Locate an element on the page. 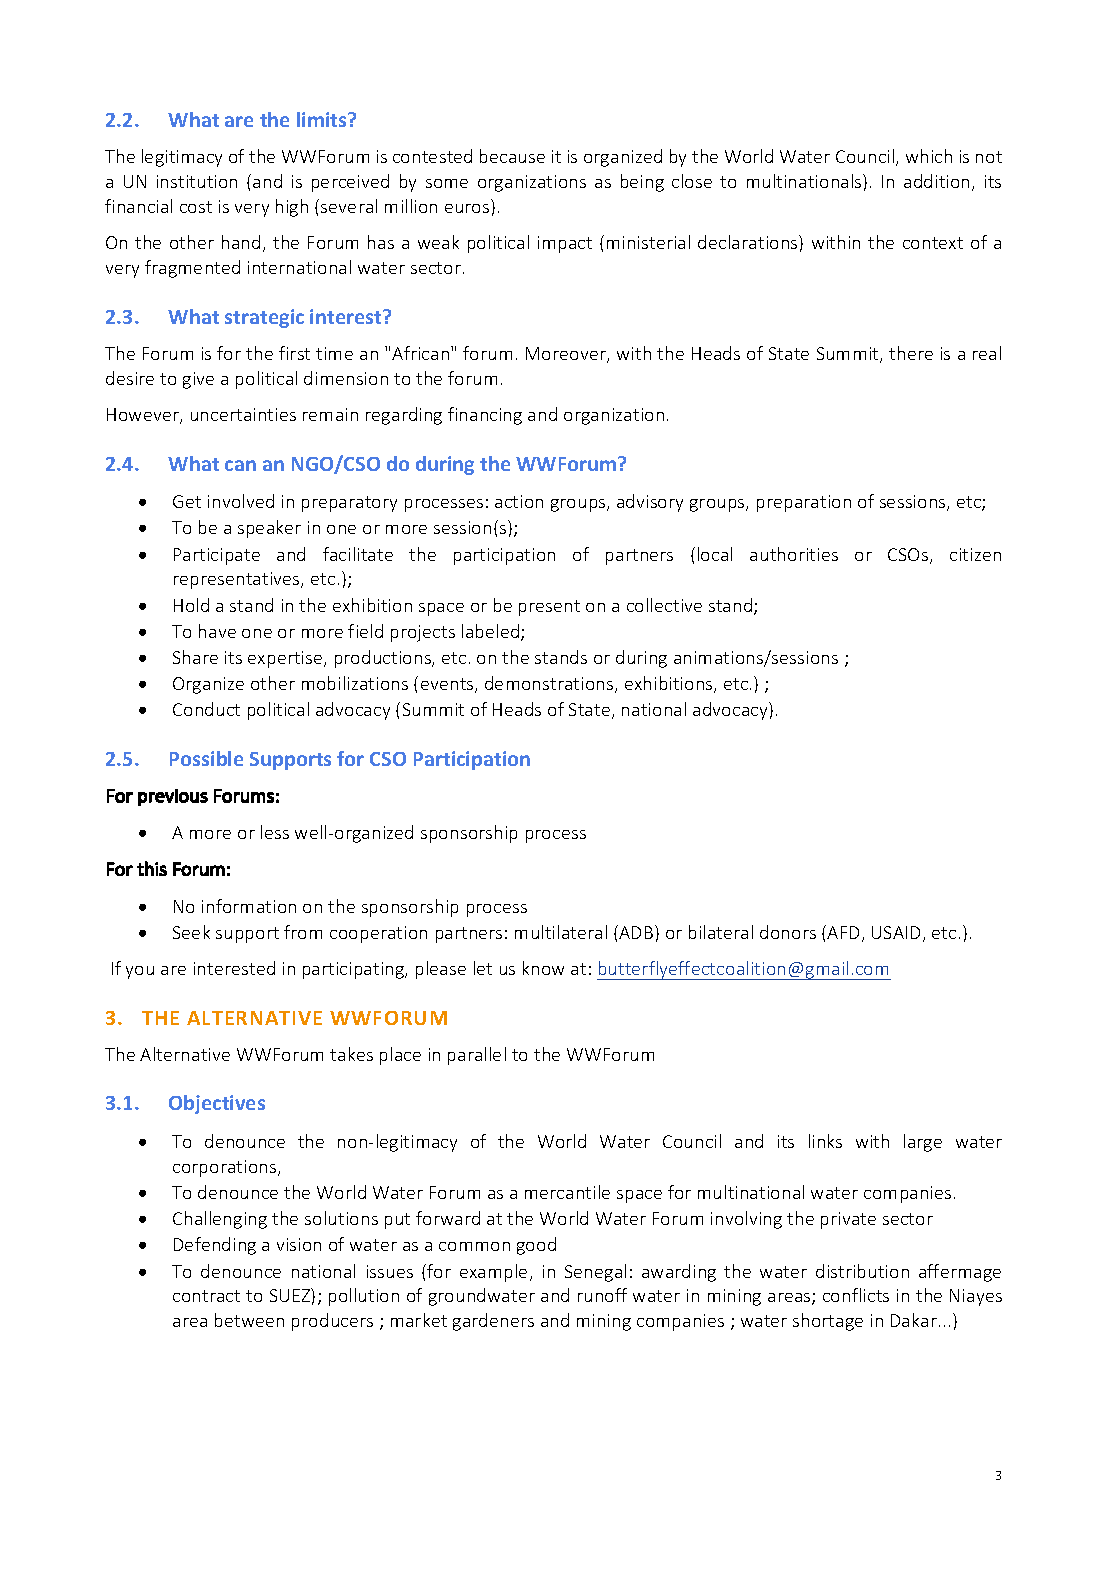 The width and height of the page is (1108, 1569). contract is located at coordinates (206, 1296).
